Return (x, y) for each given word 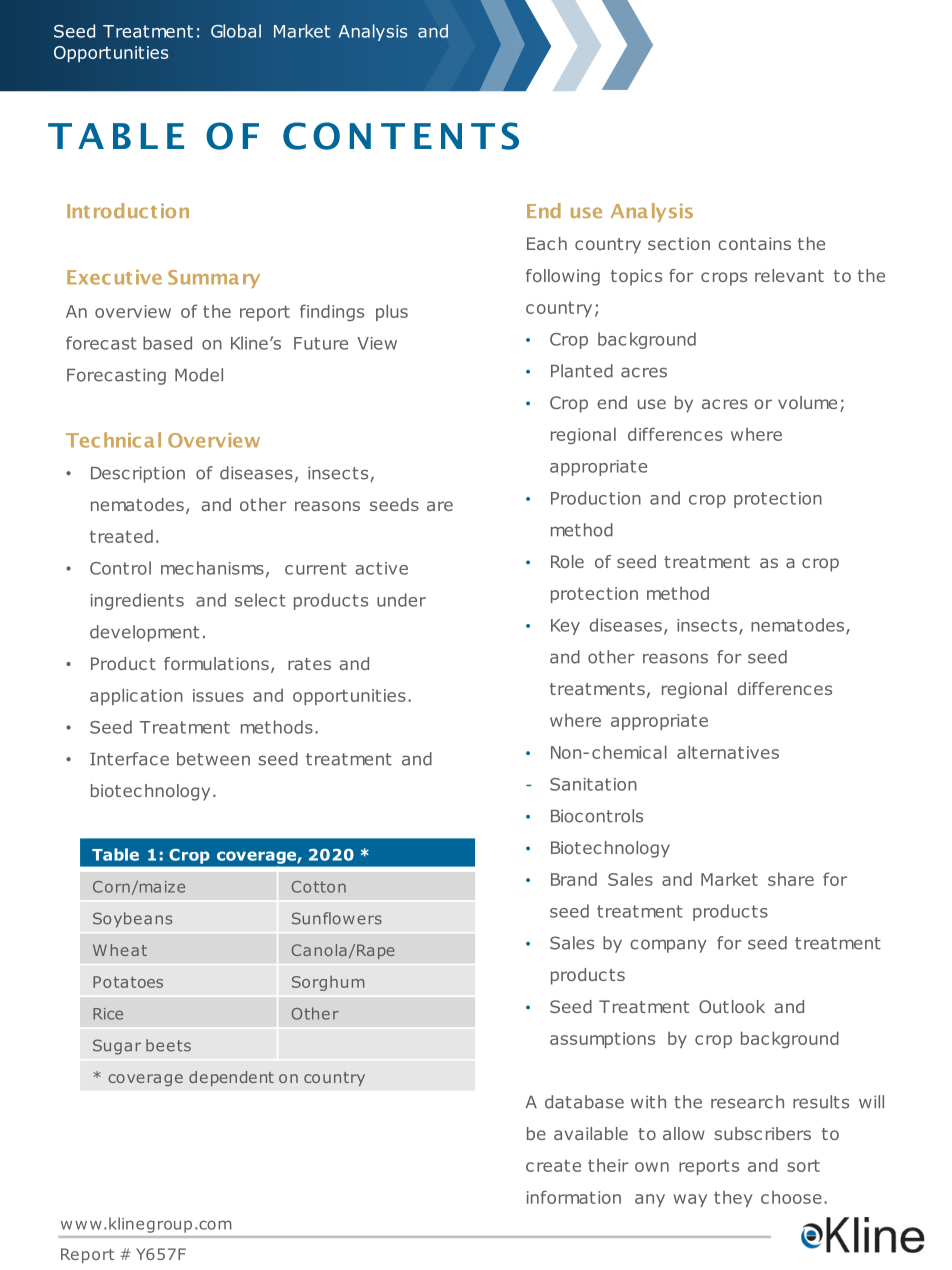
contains (754, 243)
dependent (231, 1078)
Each (547, 243)
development (144, 633)
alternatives (728, 752)
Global (236, 31)
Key (565, 627)
